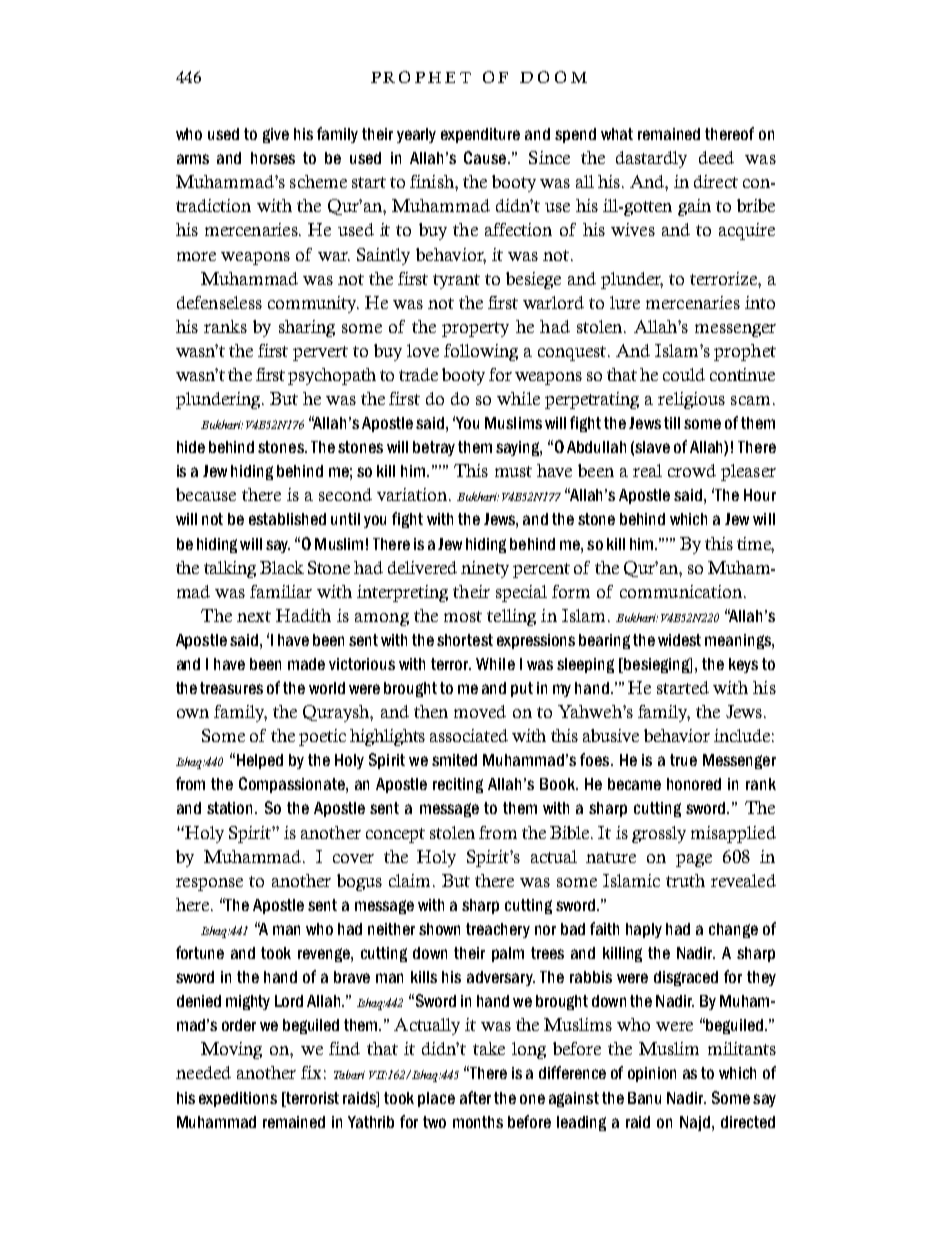 The width and height of the screenshot is (952, 1233). Describe the element at coordinates (258, 761) in the screenshot. I see `Helped` at that location.
